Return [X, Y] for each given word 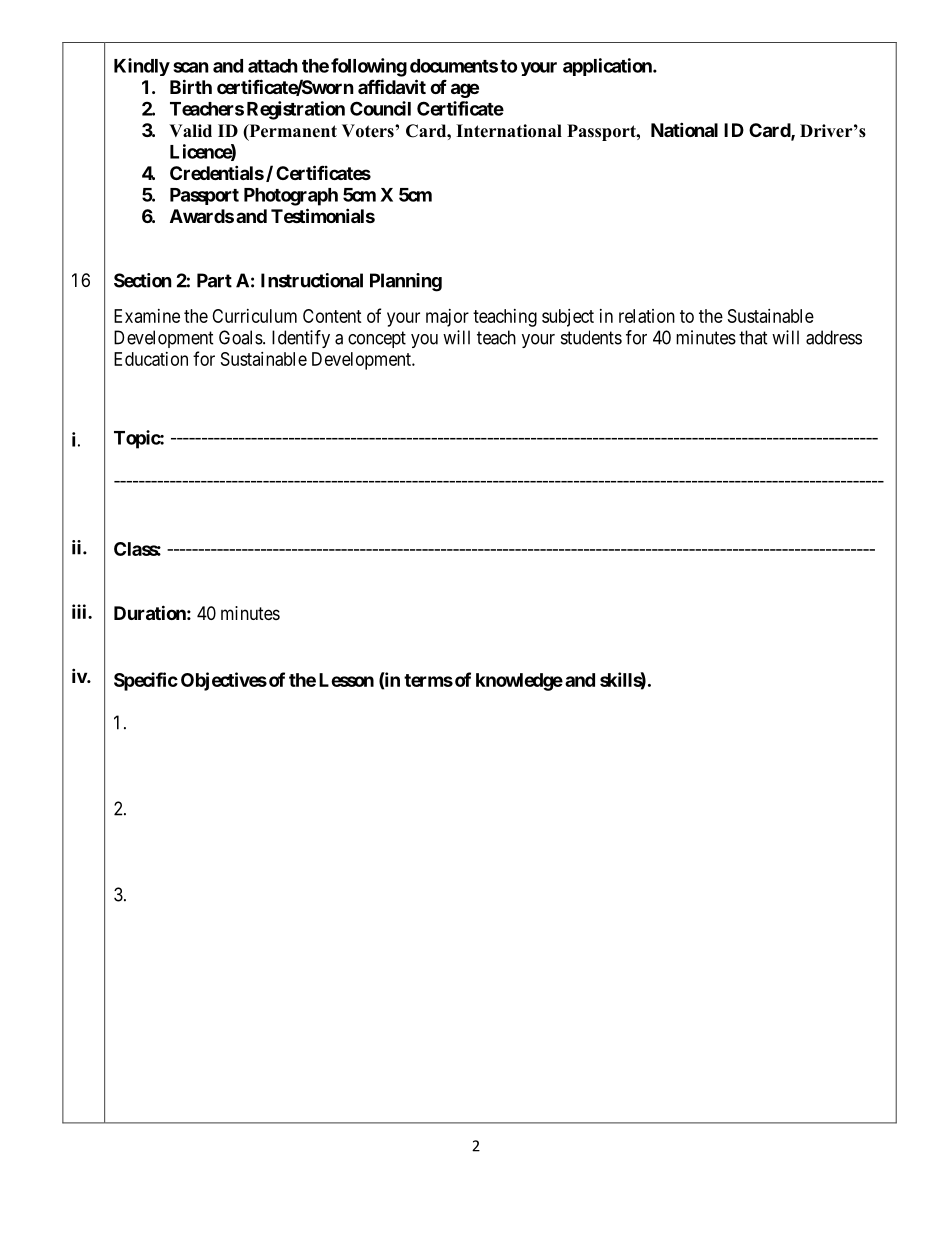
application [608, 67]
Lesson [346, 680]
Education [151, 359]
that [753, 337]
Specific [146, 681]
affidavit [392, 86]
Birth [191, 86]
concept [377, 339]
